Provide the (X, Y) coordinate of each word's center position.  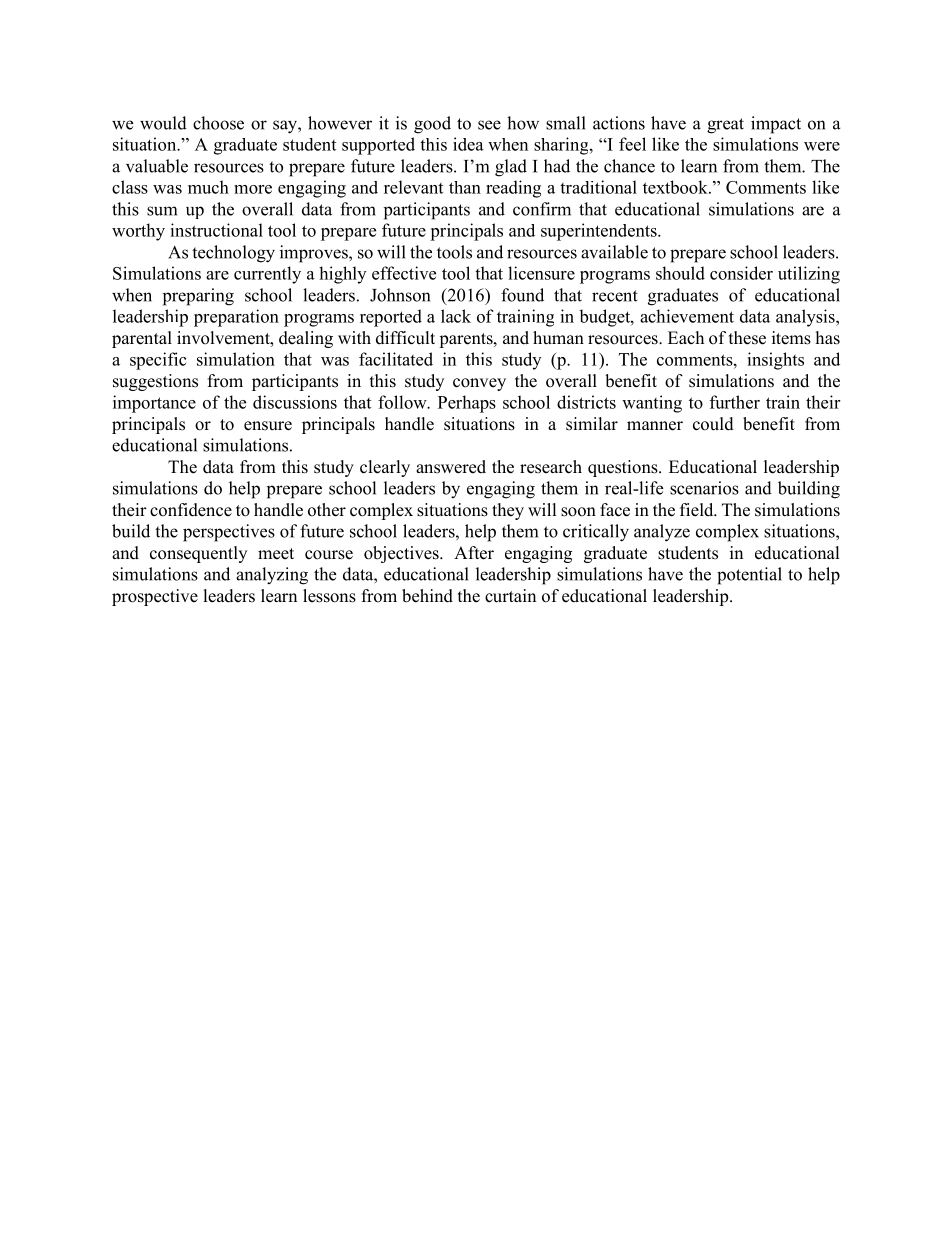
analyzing (272, 576)
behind (427, 596)
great (725, 126)
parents (467, 340)
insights (775, 361)
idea (468, 144)
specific (158, 361)
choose (218, 123)
